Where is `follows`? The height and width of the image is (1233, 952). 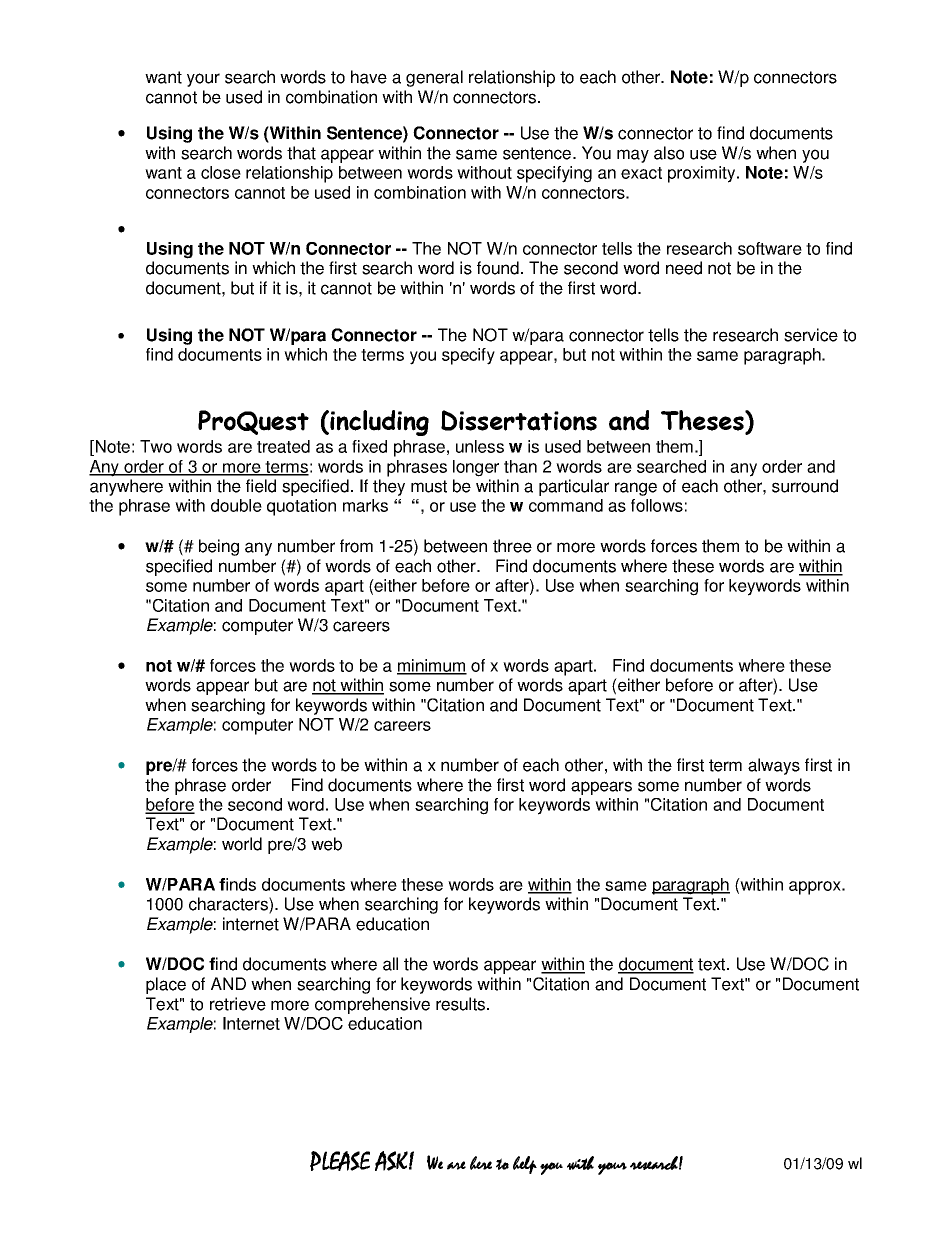 follows is located at coordinates (657, 505).
